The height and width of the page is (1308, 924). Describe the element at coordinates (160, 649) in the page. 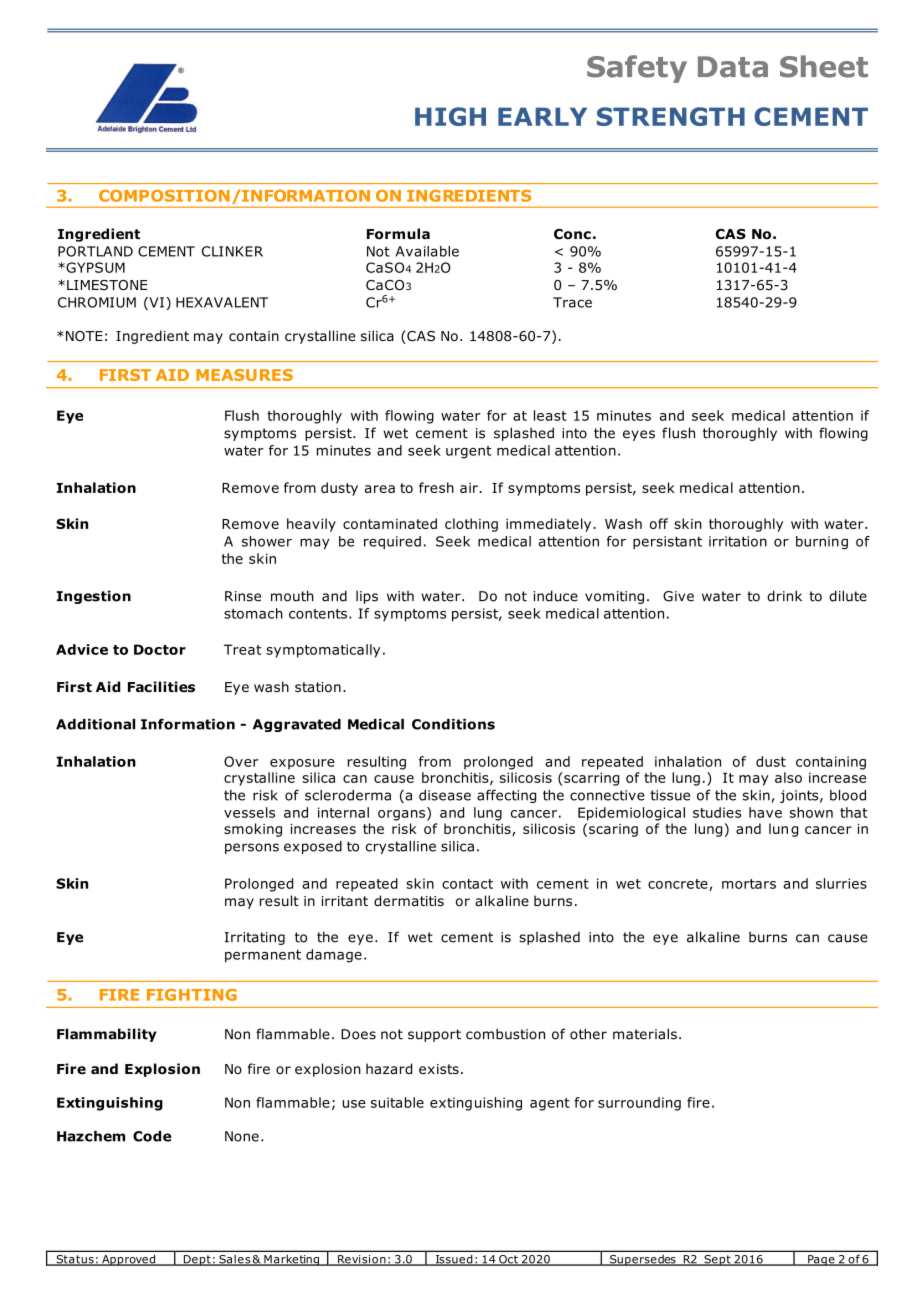

I see `Doctor` at that location.
